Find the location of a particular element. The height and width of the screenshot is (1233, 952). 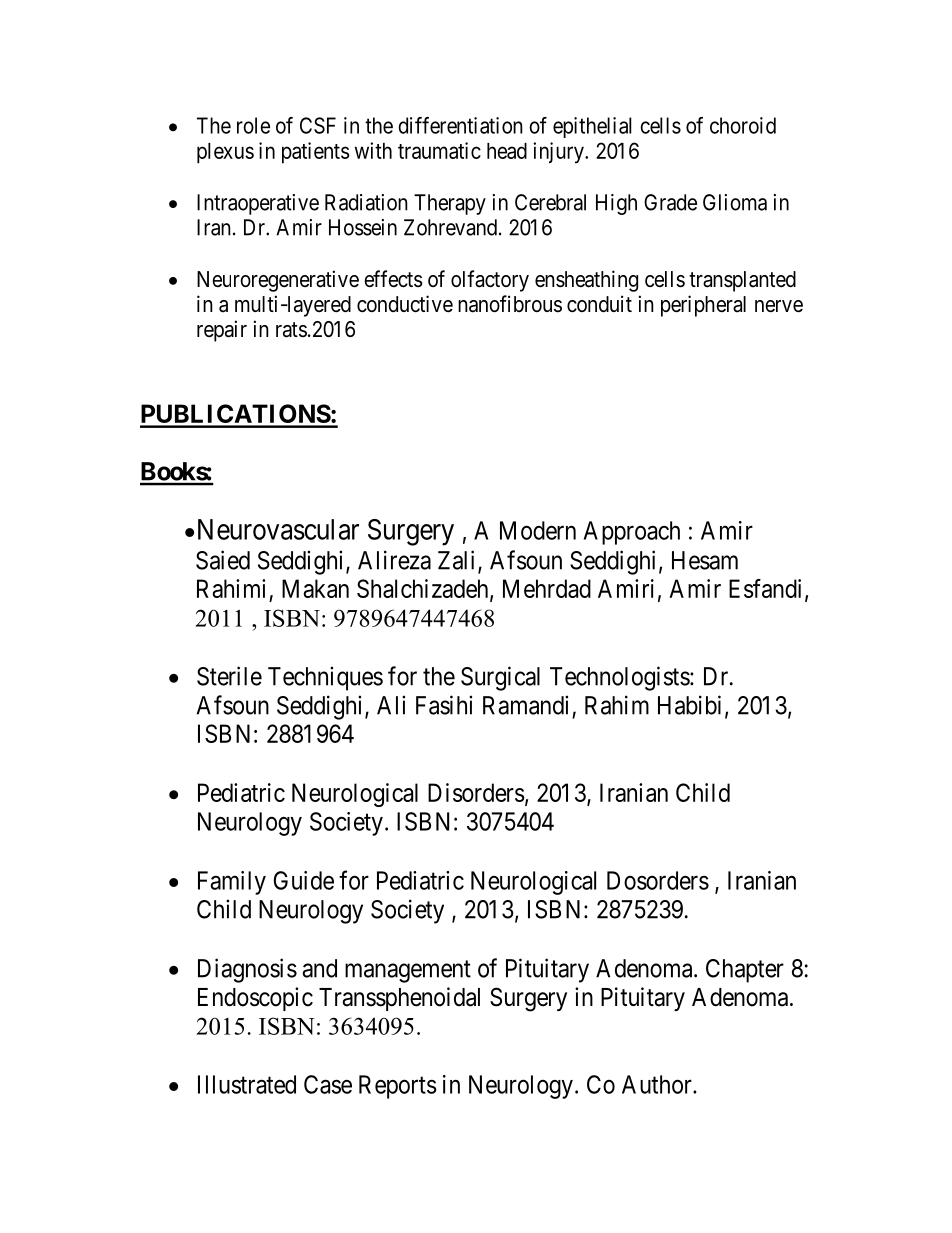

patients is located at coordinates (316, 153).
